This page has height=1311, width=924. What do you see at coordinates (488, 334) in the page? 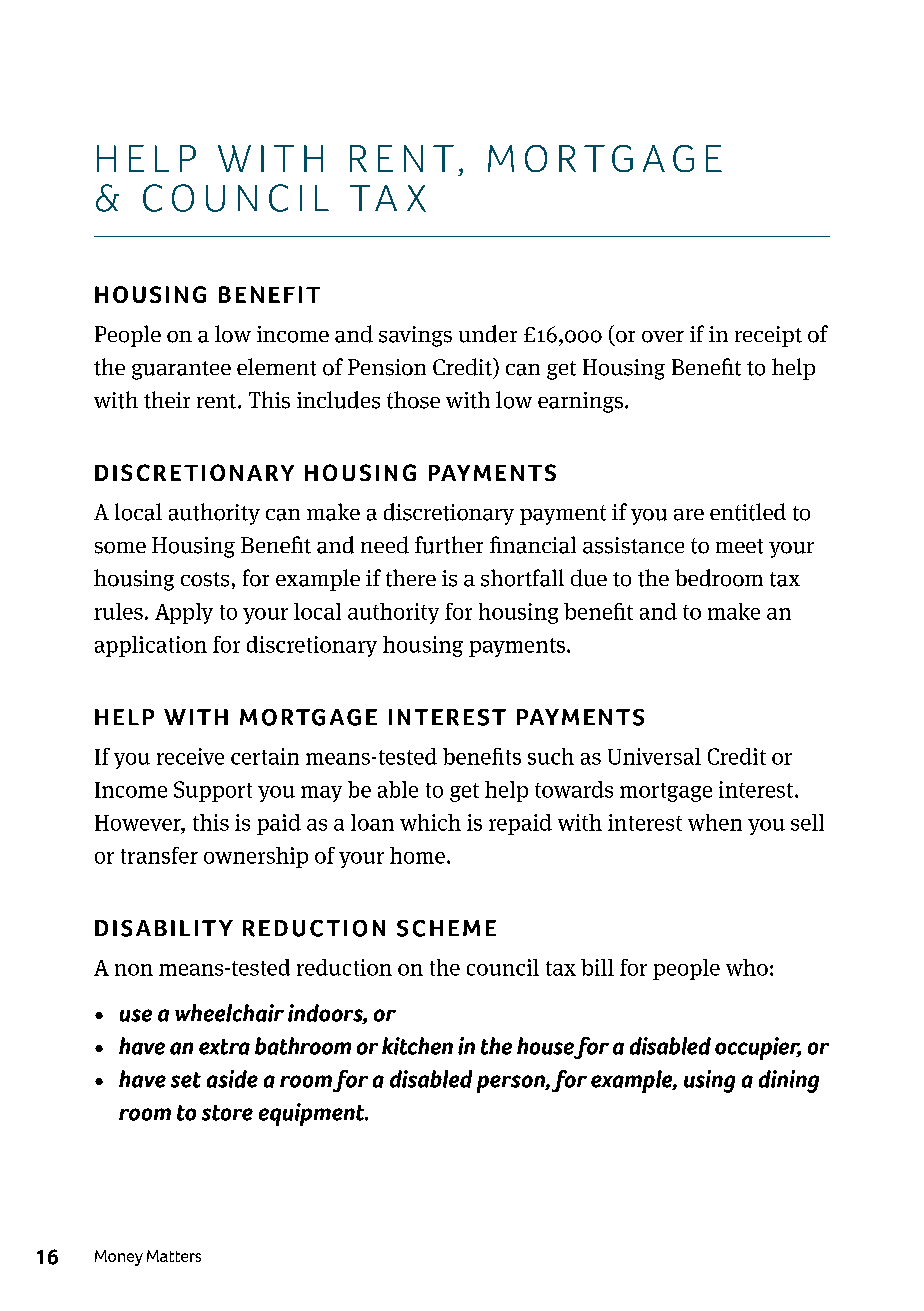
I see `under` at bounding box center [488, 334].
